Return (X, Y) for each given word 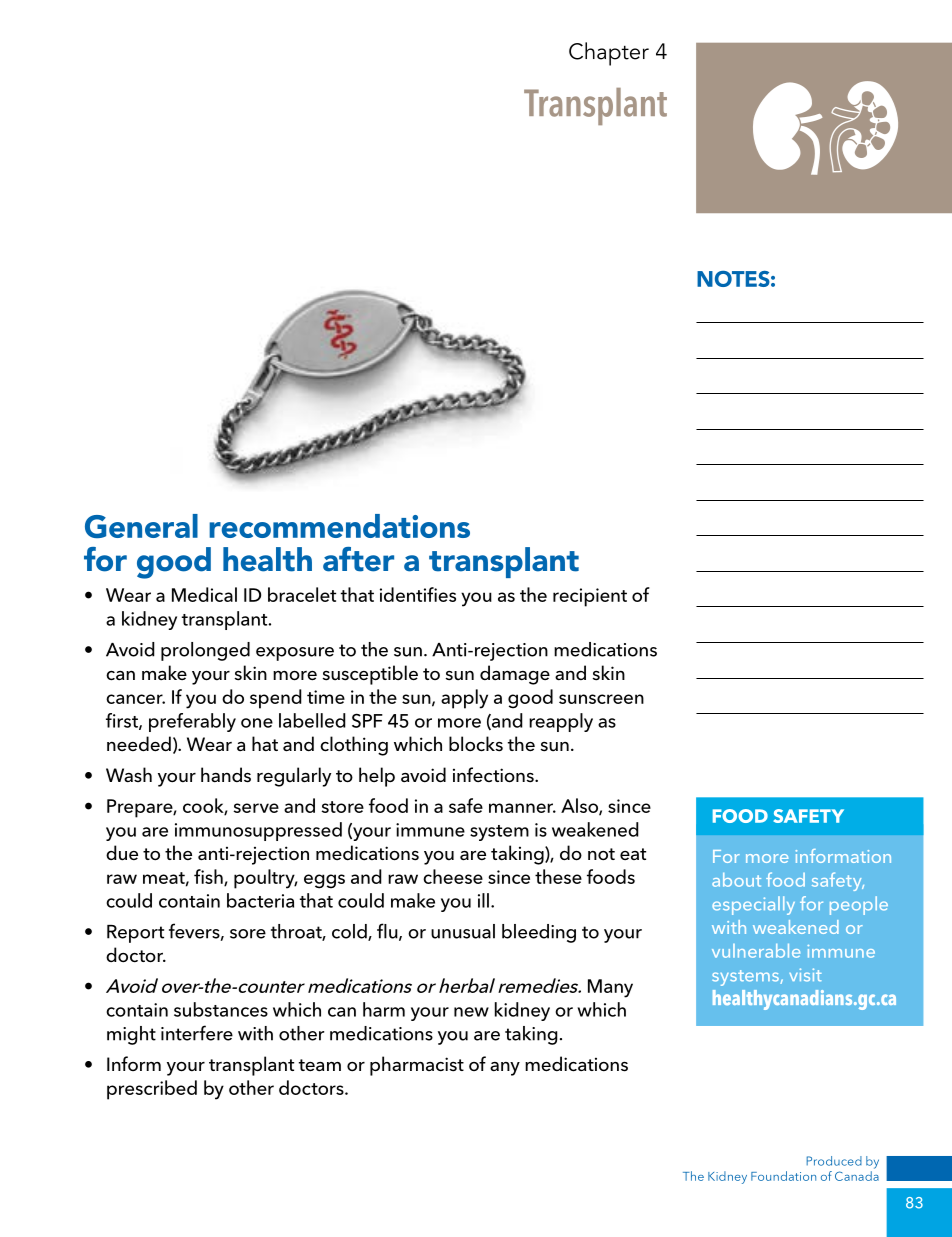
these (558, 876)
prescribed (152, 1090)
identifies (418, 594)
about (736, 880)
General (141, 526)
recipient (590, 597)
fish (209, 877)
